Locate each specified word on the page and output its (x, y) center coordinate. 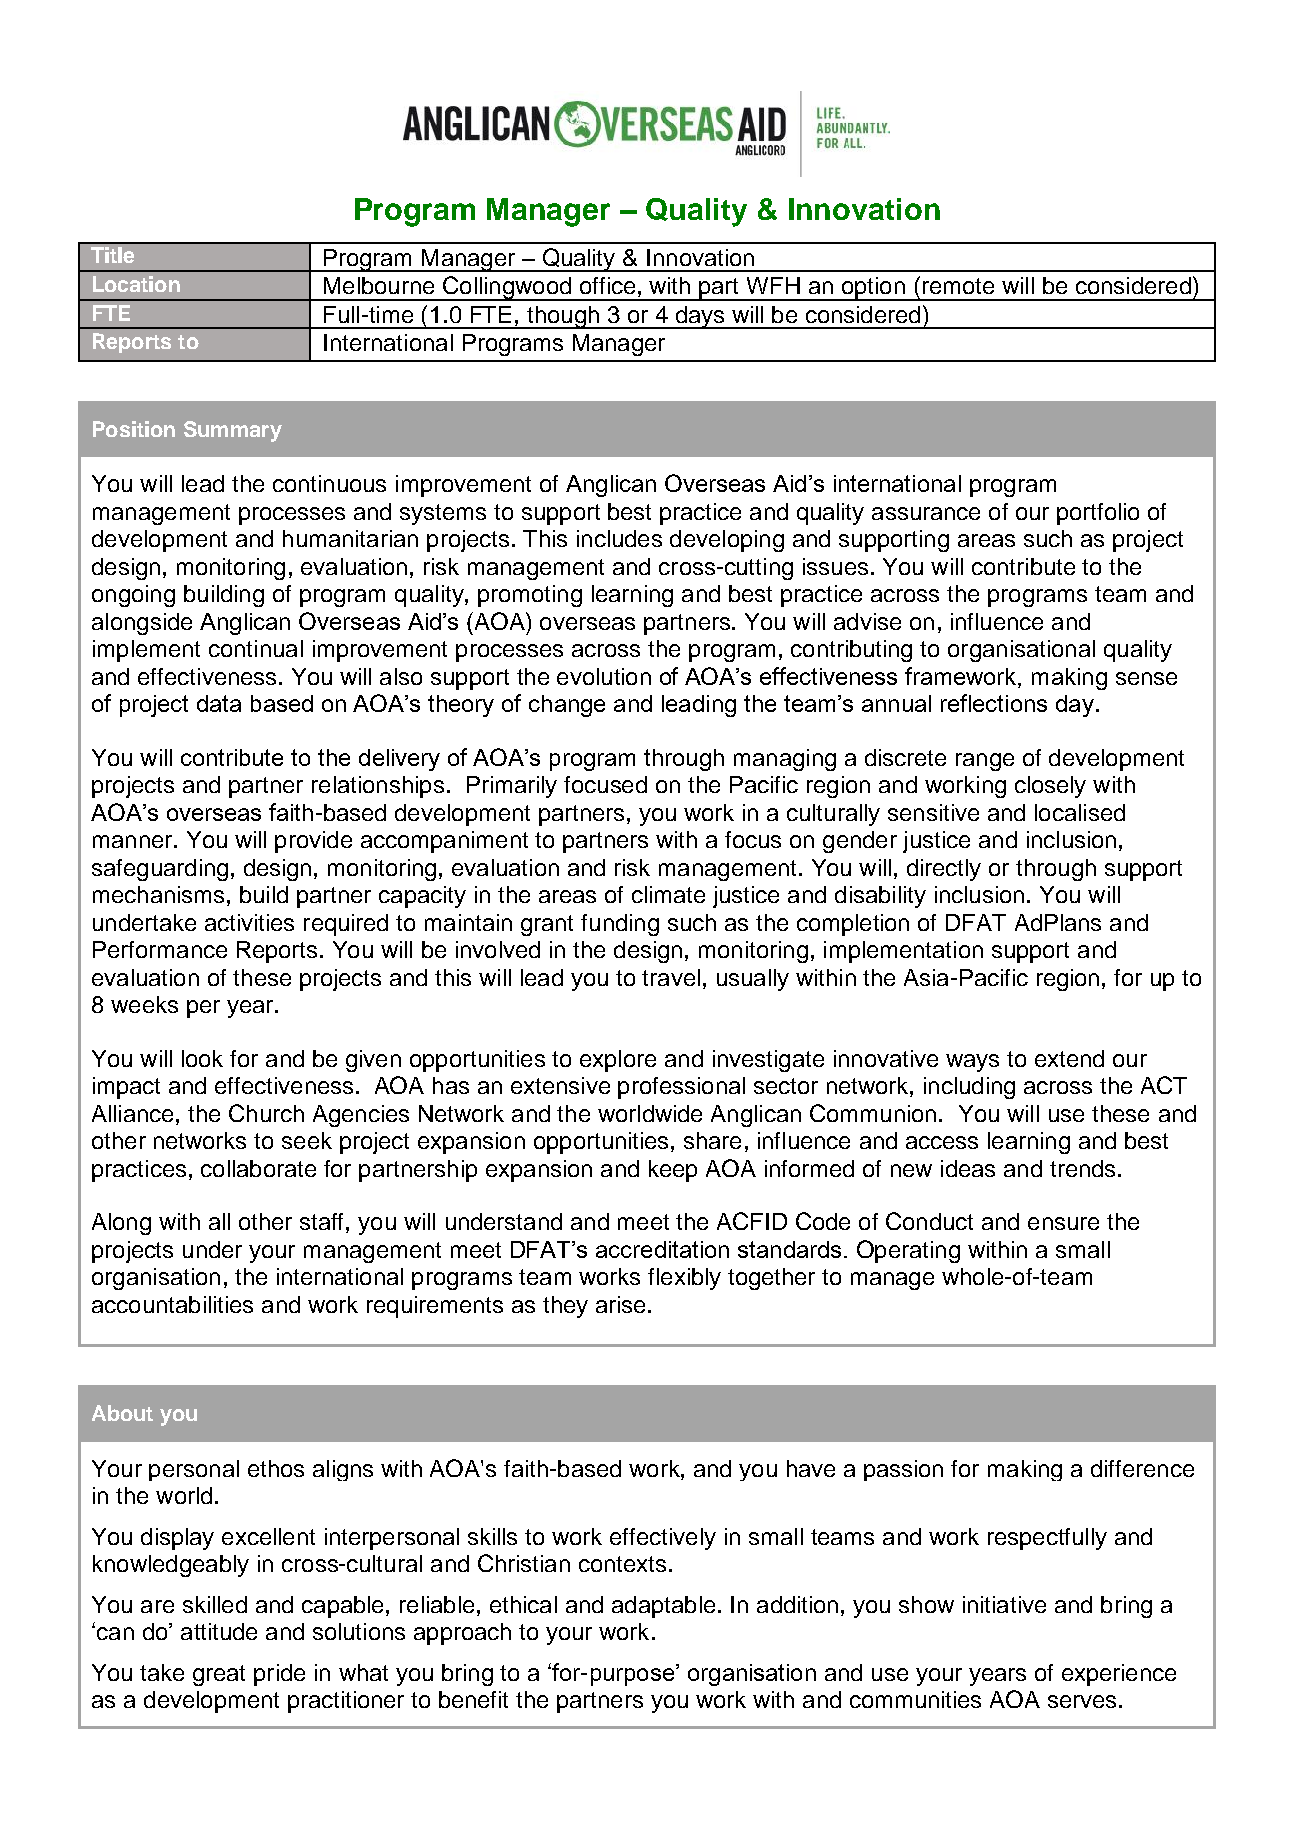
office (607, 285)
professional (681, 1088)
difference (1142, 1468)
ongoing (133, 596)
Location (136, 284)
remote (958, 286)
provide (313, 842)
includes (619, 538)
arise (620, 1304)
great (219, 1675)
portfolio (1098, 514)
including (969, 1088)
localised (1080, 812)
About (122, 1413)
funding (620, 925)
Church (266, 1113)
